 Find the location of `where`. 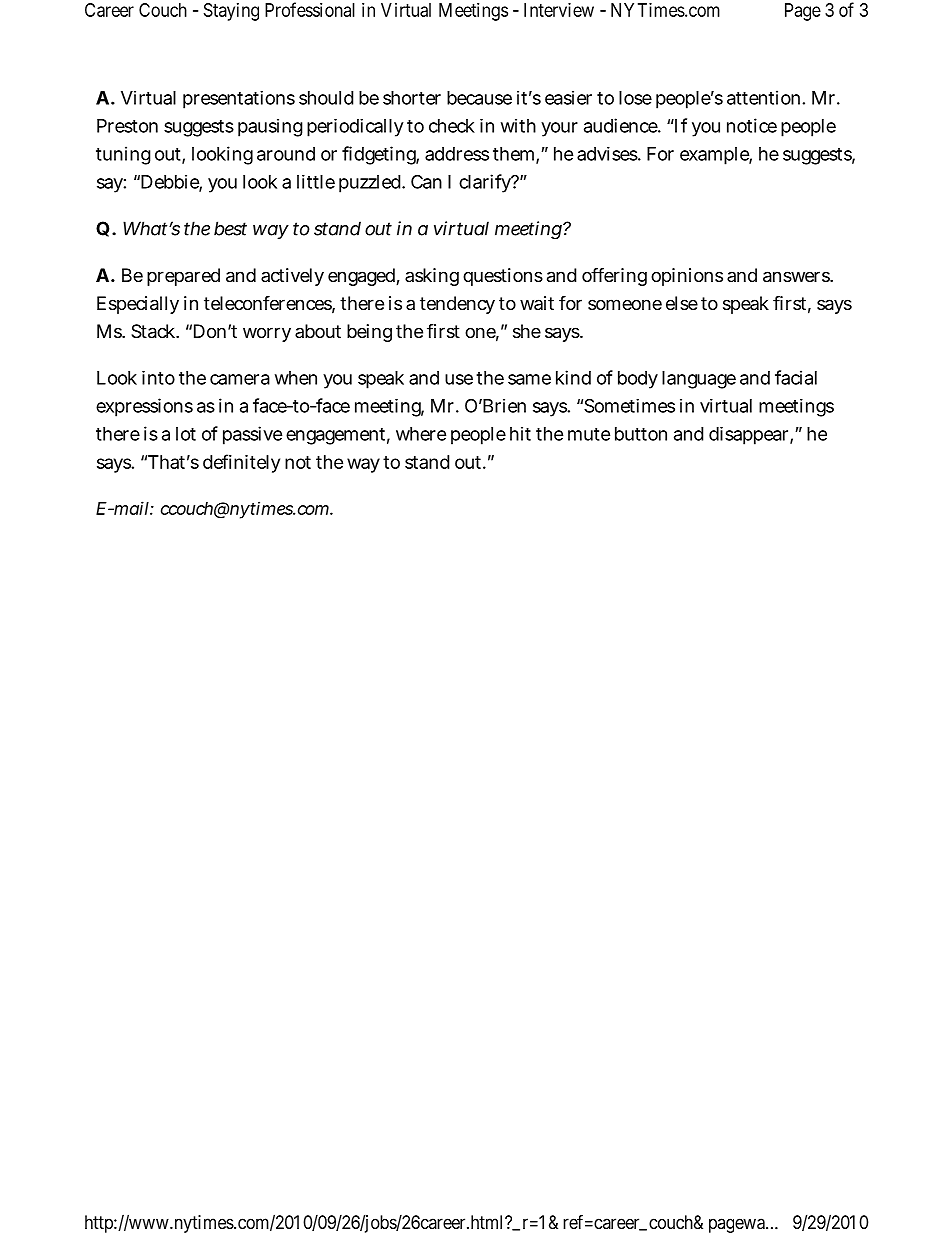

where is located at coordinates (421, 434).
